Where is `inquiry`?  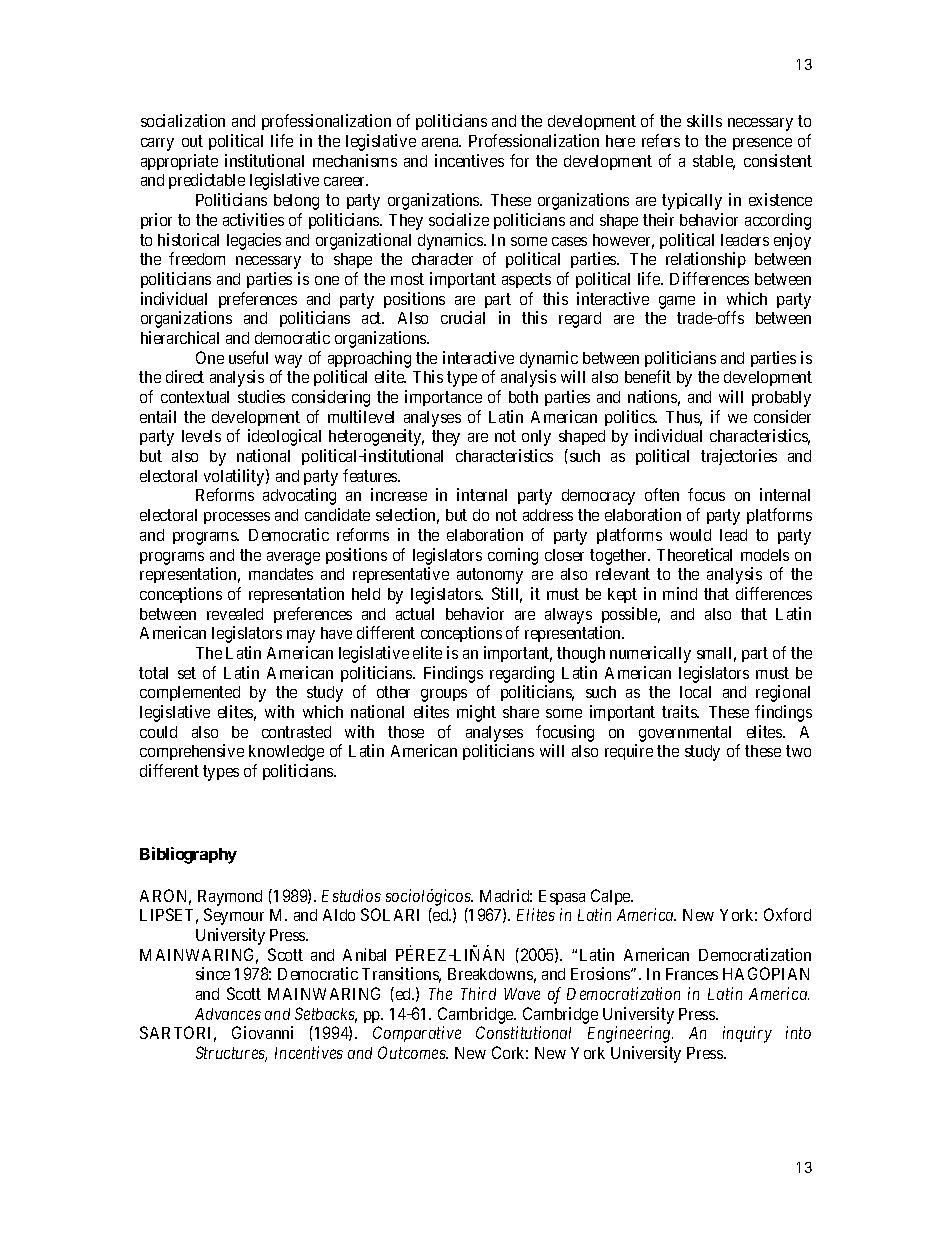 inquiry is located at coordinates (747, 1034).
